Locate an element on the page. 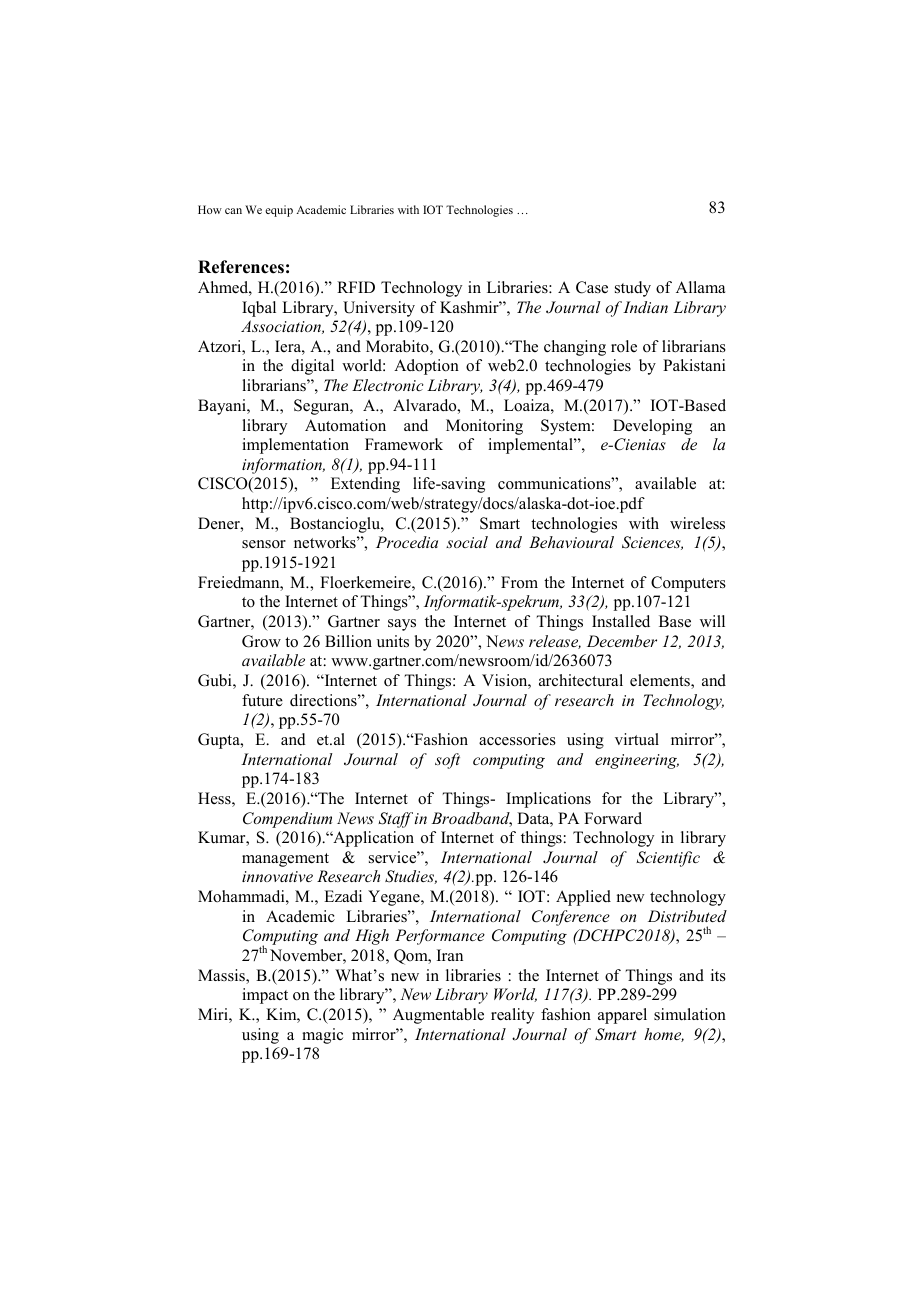 The height and width of the image is (1308, 924). apparel is located at coordinates (622, 1016).
